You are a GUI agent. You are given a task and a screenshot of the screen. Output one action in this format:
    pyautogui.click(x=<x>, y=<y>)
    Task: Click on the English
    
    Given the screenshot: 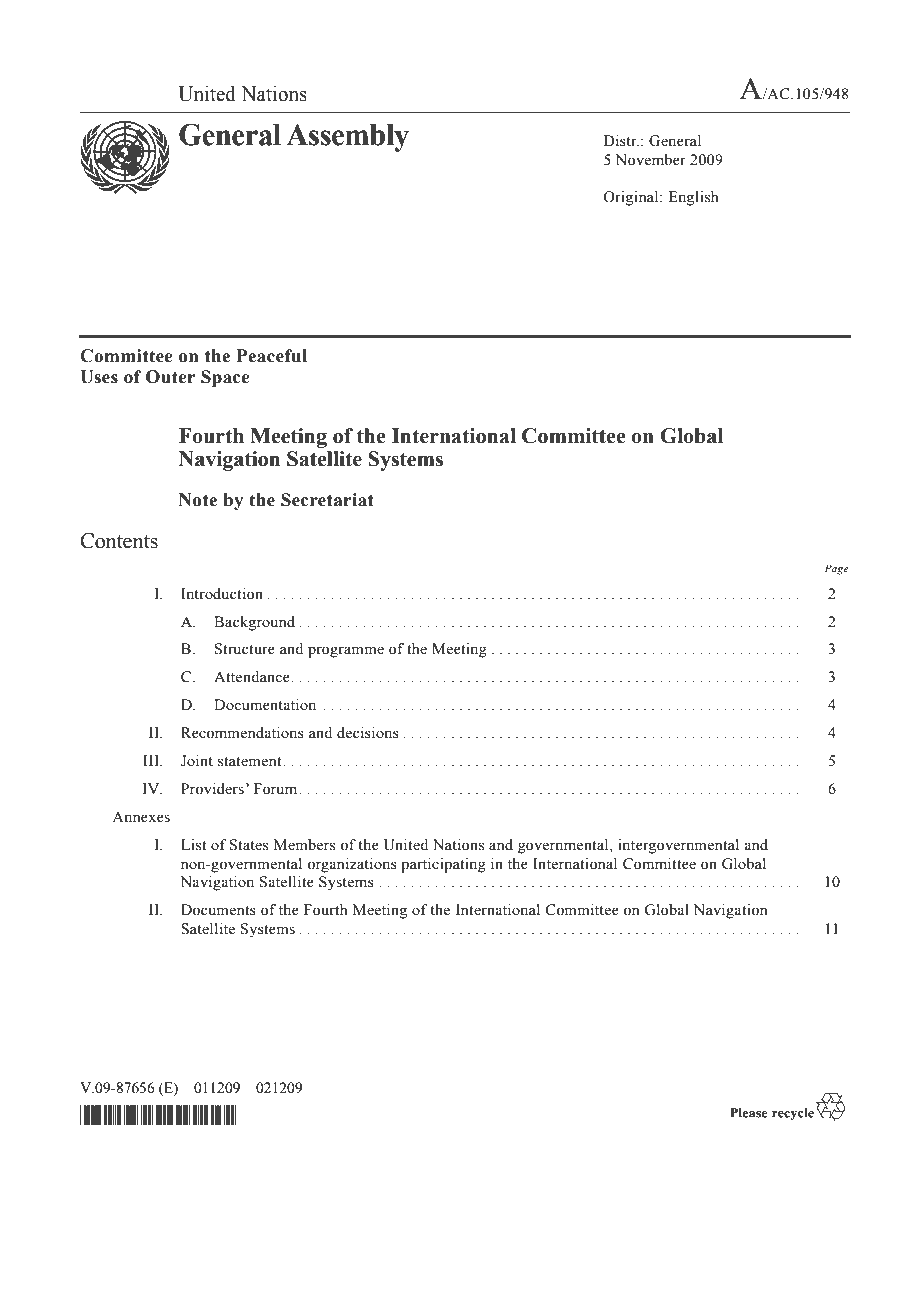 What is the action you would take?
    pyautogui.click(x=693, y=198)
